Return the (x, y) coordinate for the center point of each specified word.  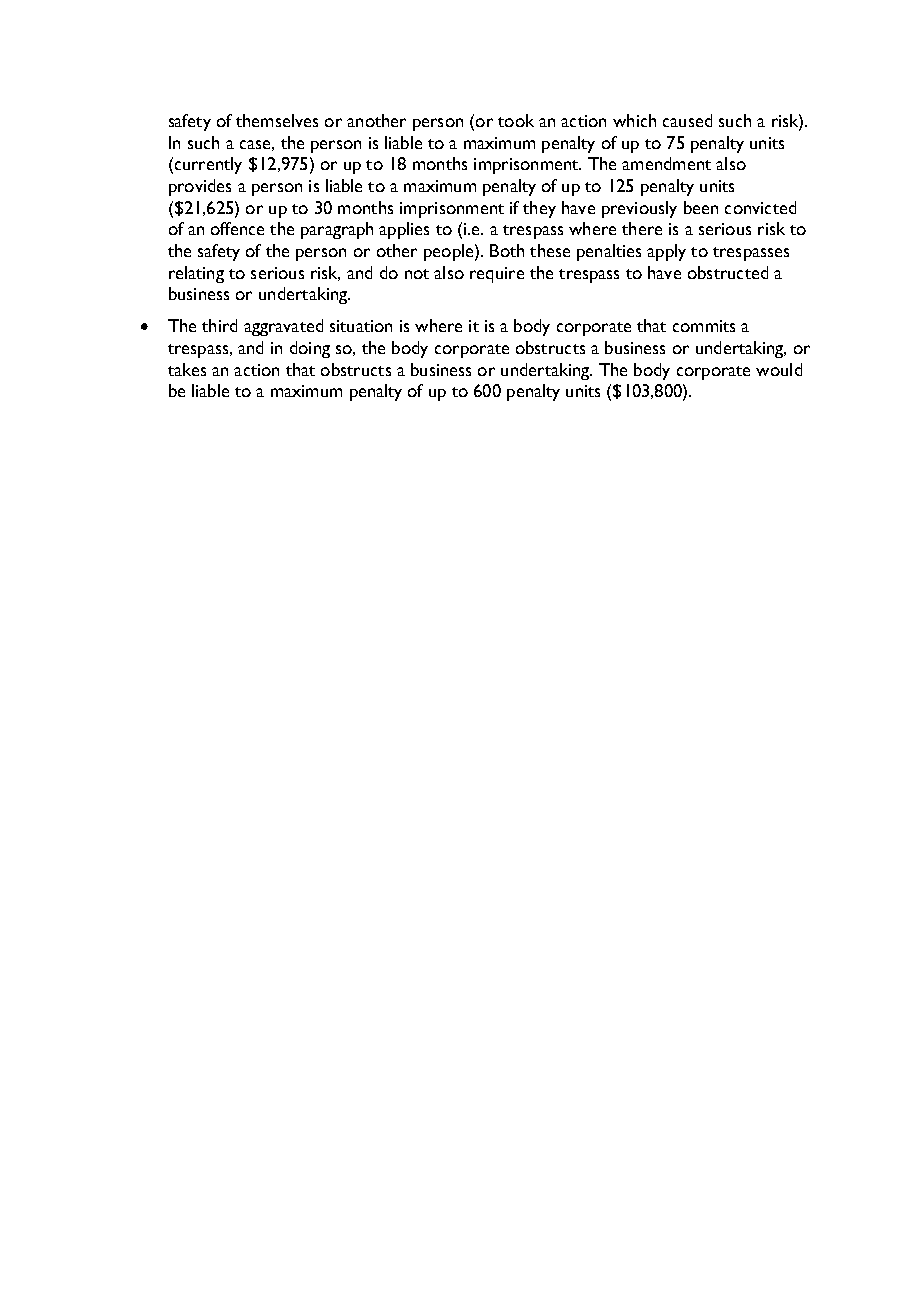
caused (687, 120)
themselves (277, 120)
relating (196, 274)
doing (310, 349)
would (779, 369)
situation (361, 326)
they (539, 209)
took (516, 120)
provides (200, 187)
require (497, 275)
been (701, 207)
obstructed (728, 272)
